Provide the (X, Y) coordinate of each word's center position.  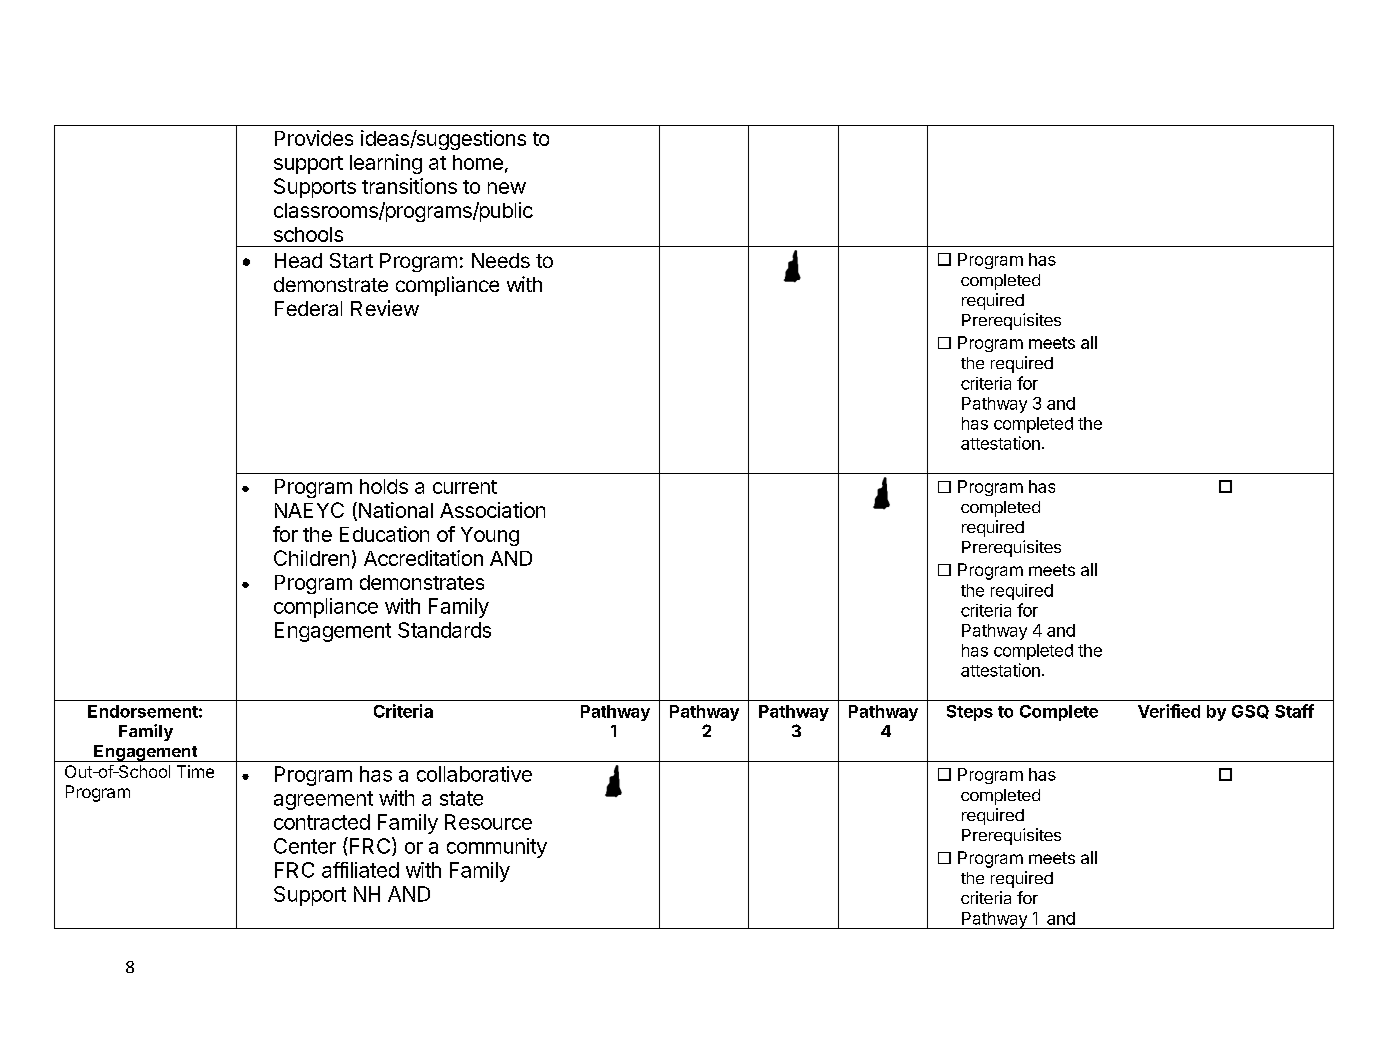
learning (386, 164)
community (497, 848)
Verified (1169, 711)
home (478, 162)
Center (305, 846)
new (507, 188)
